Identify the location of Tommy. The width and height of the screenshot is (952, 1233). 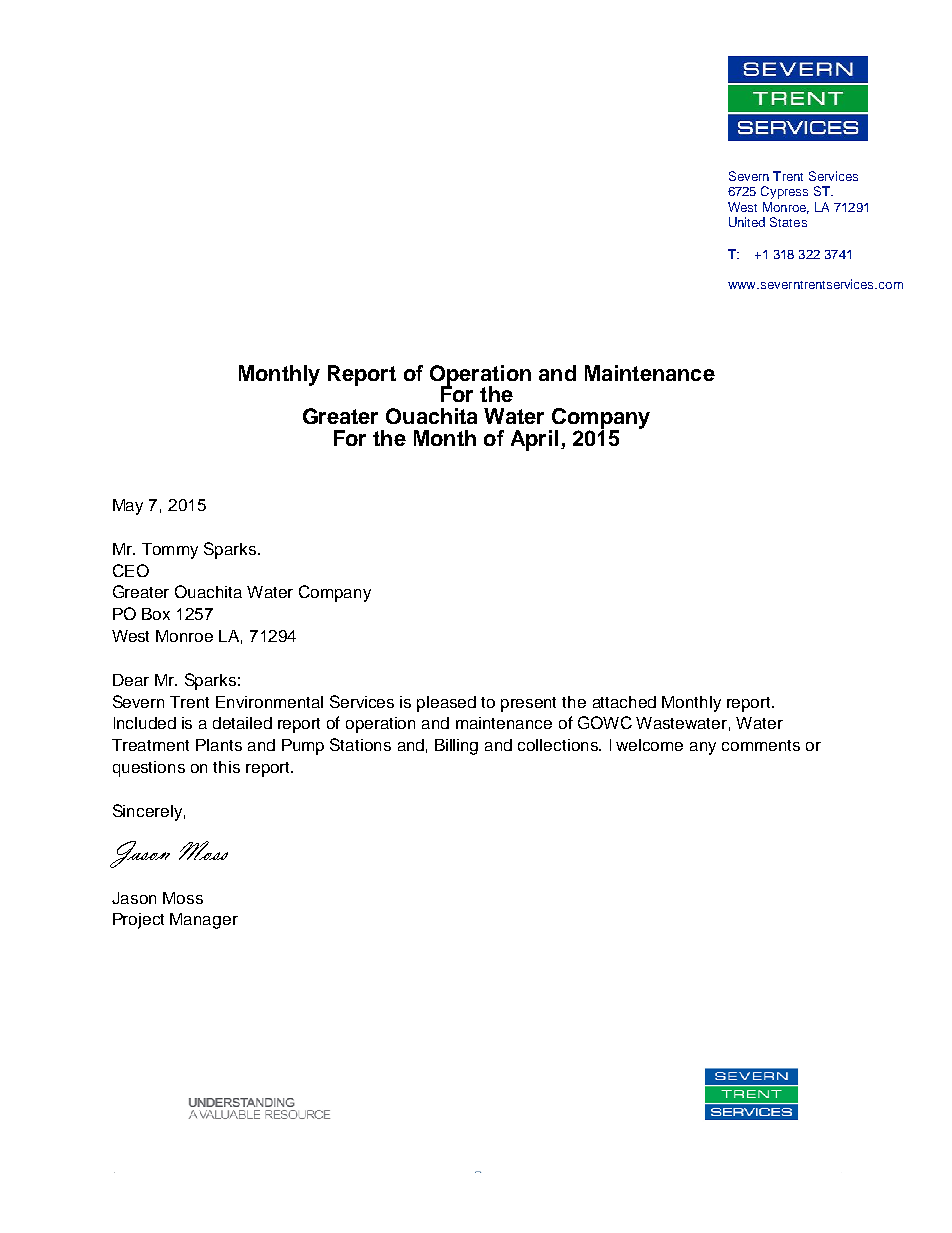
(170, 551).
